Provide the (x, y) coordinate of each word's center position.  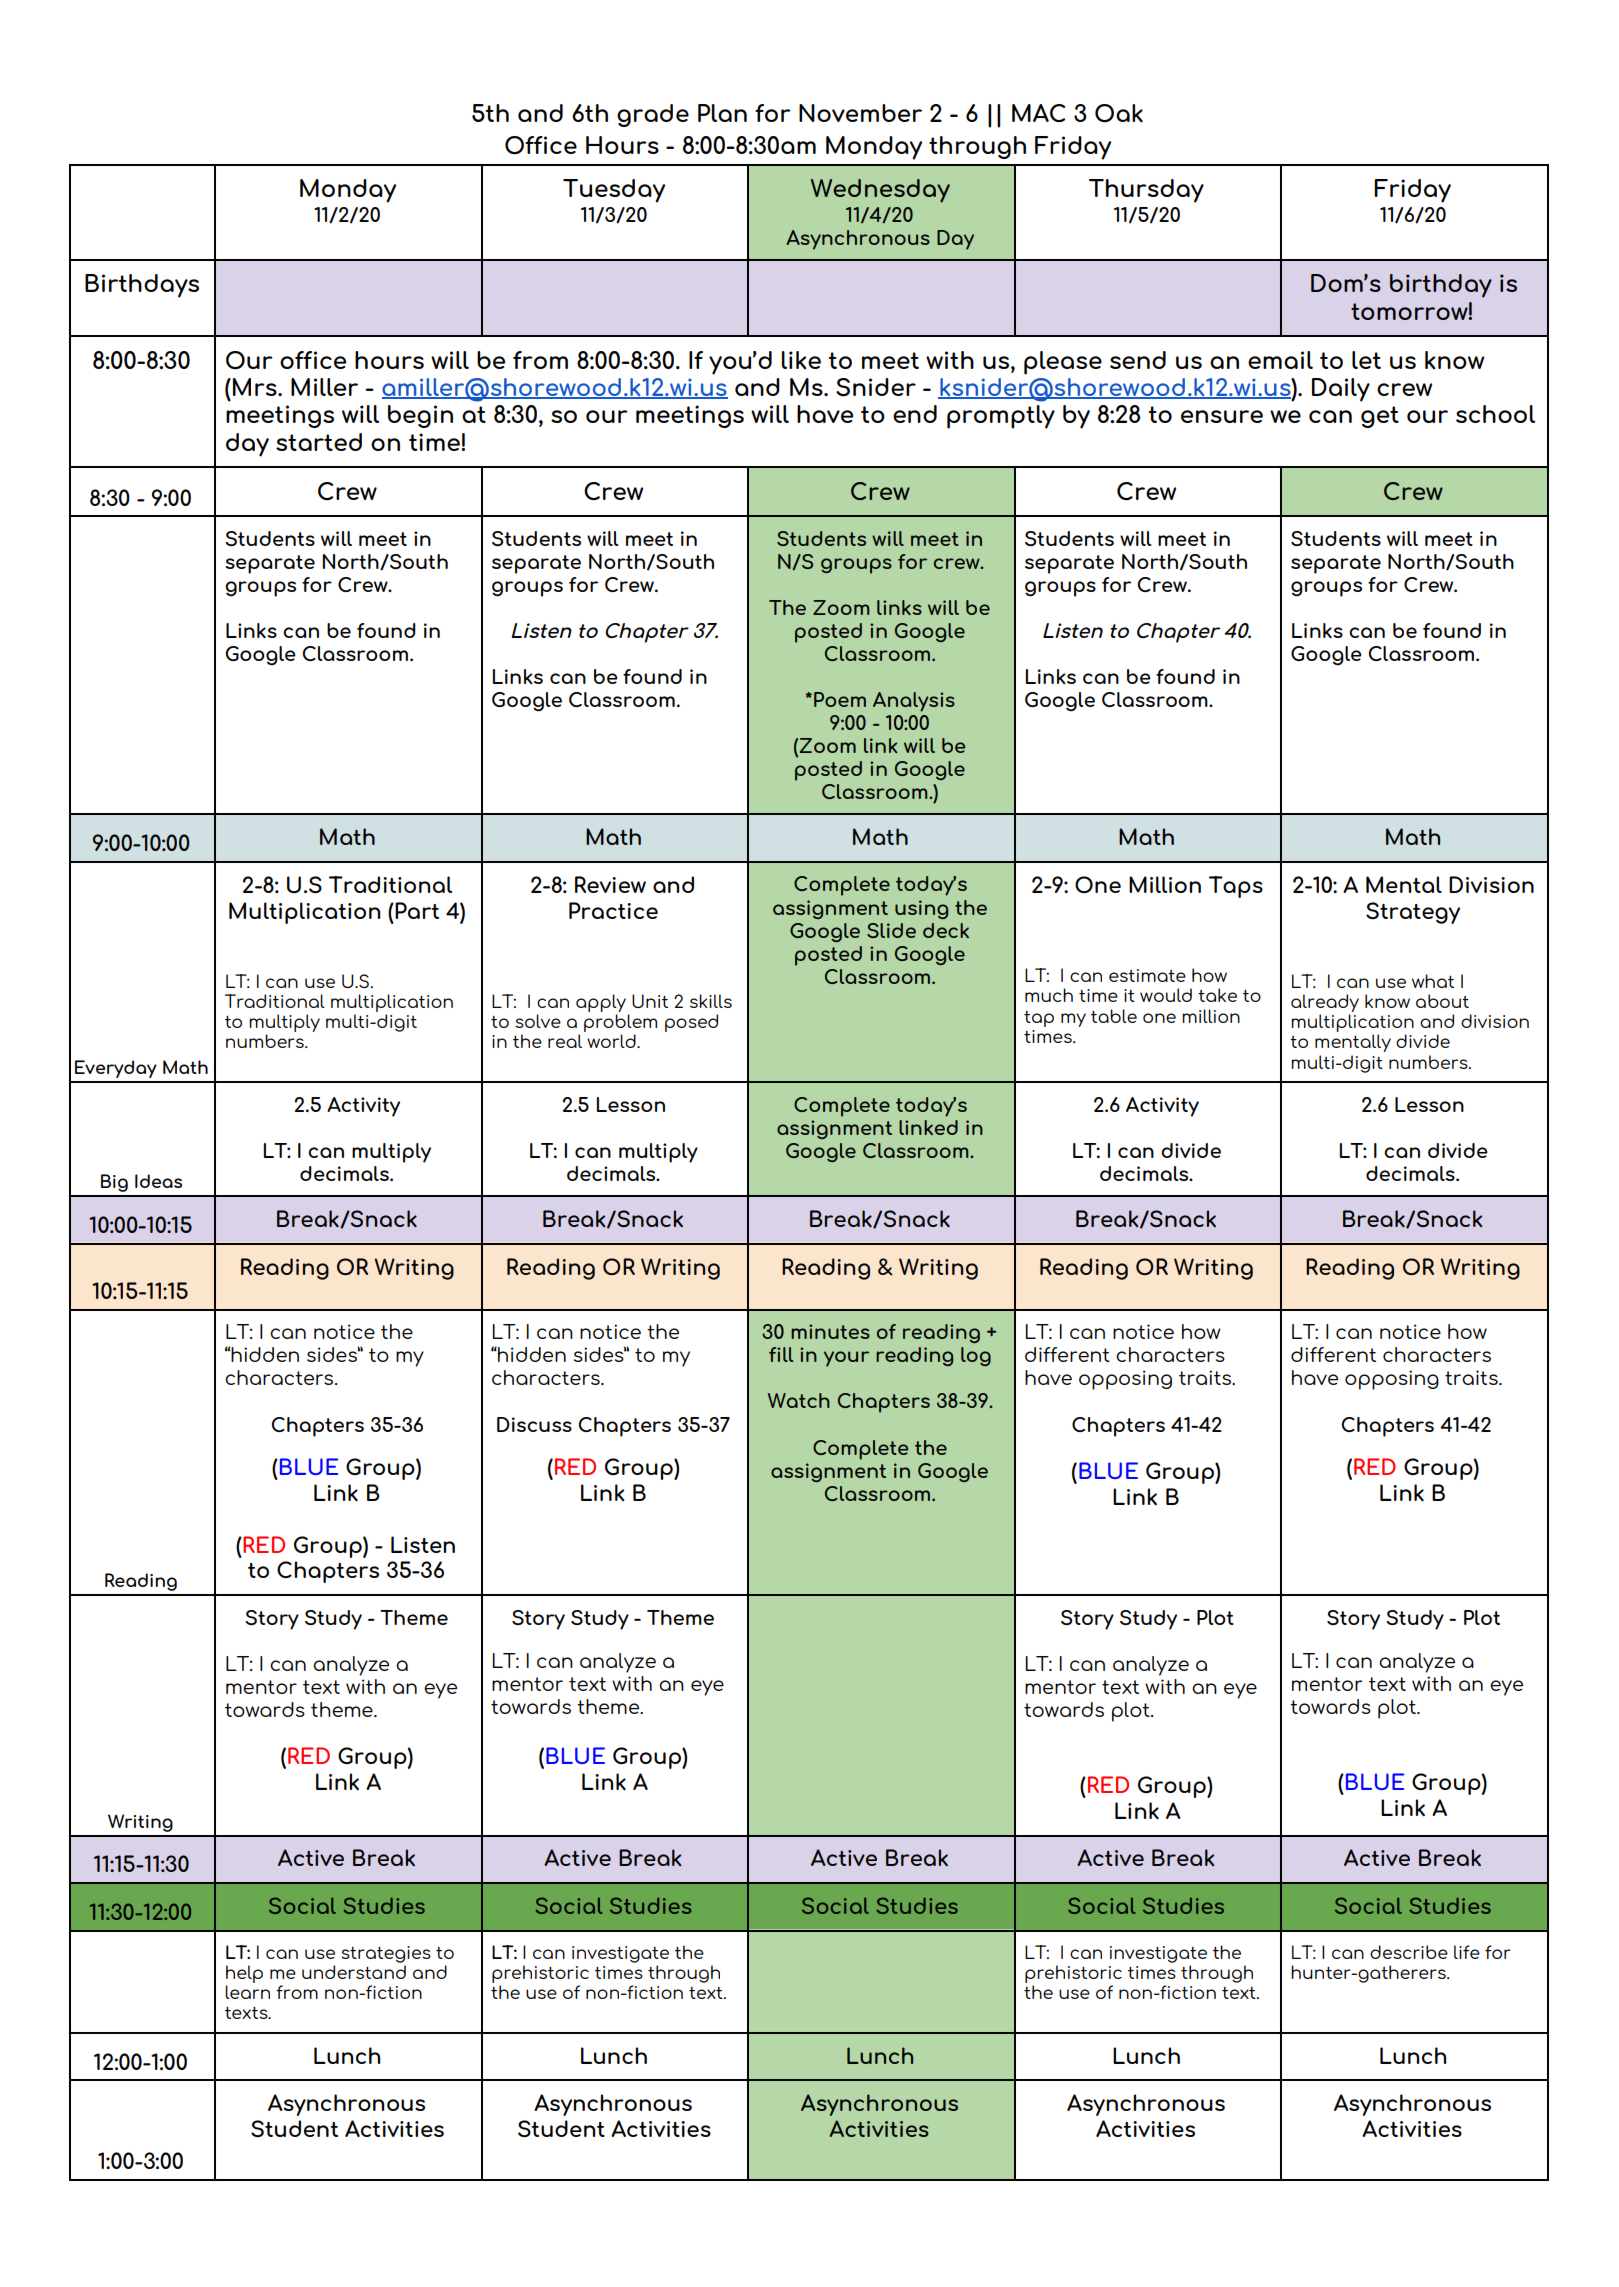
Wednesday (880, 191)
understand (354, 1972)
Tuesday (614, 191)
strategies (386, 1954)
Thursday (1146, 191)
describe (1409, 1952)
